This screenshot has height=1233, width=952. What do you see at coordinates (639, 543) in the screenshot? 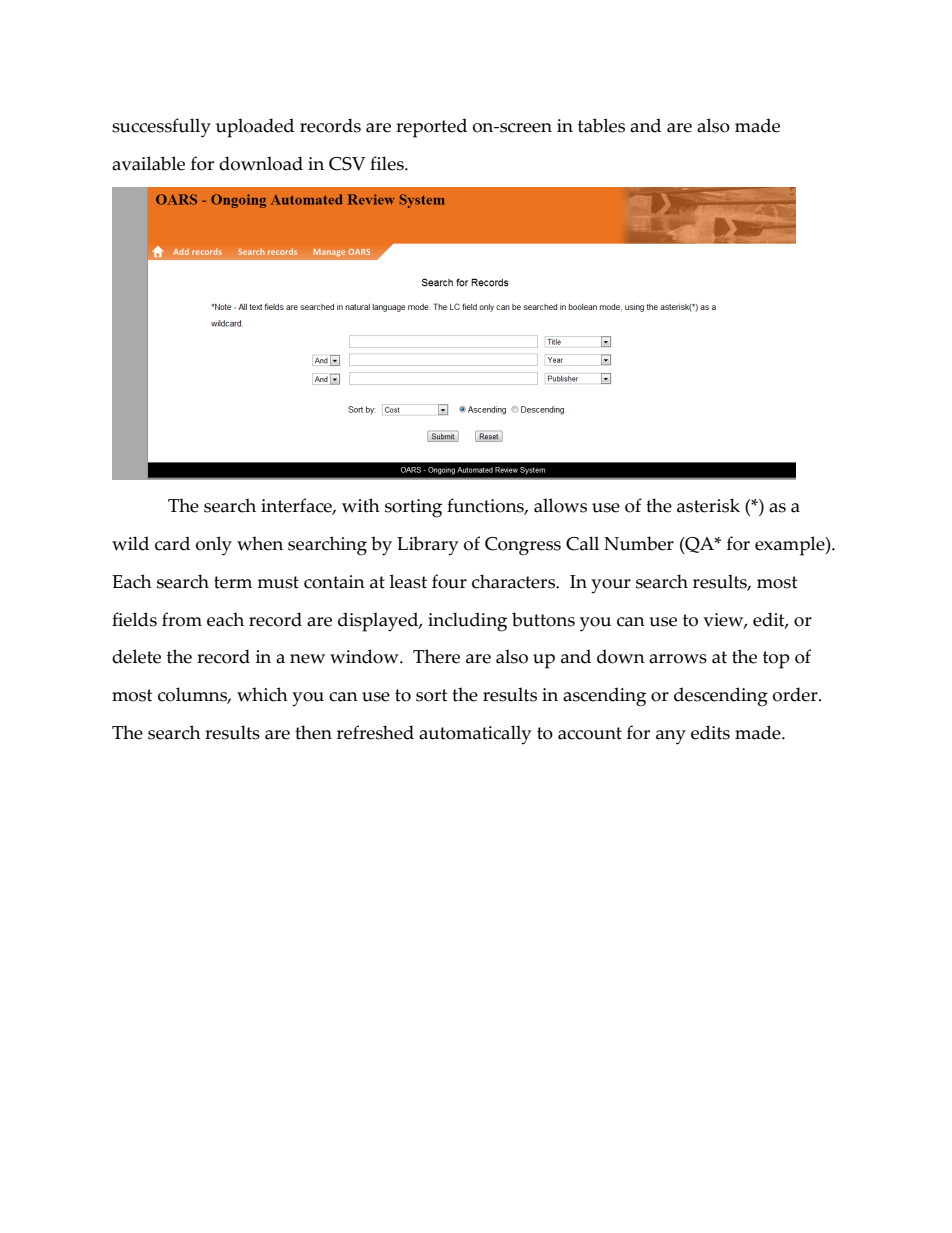
I see `Number` at bounding box center [639, 543].
